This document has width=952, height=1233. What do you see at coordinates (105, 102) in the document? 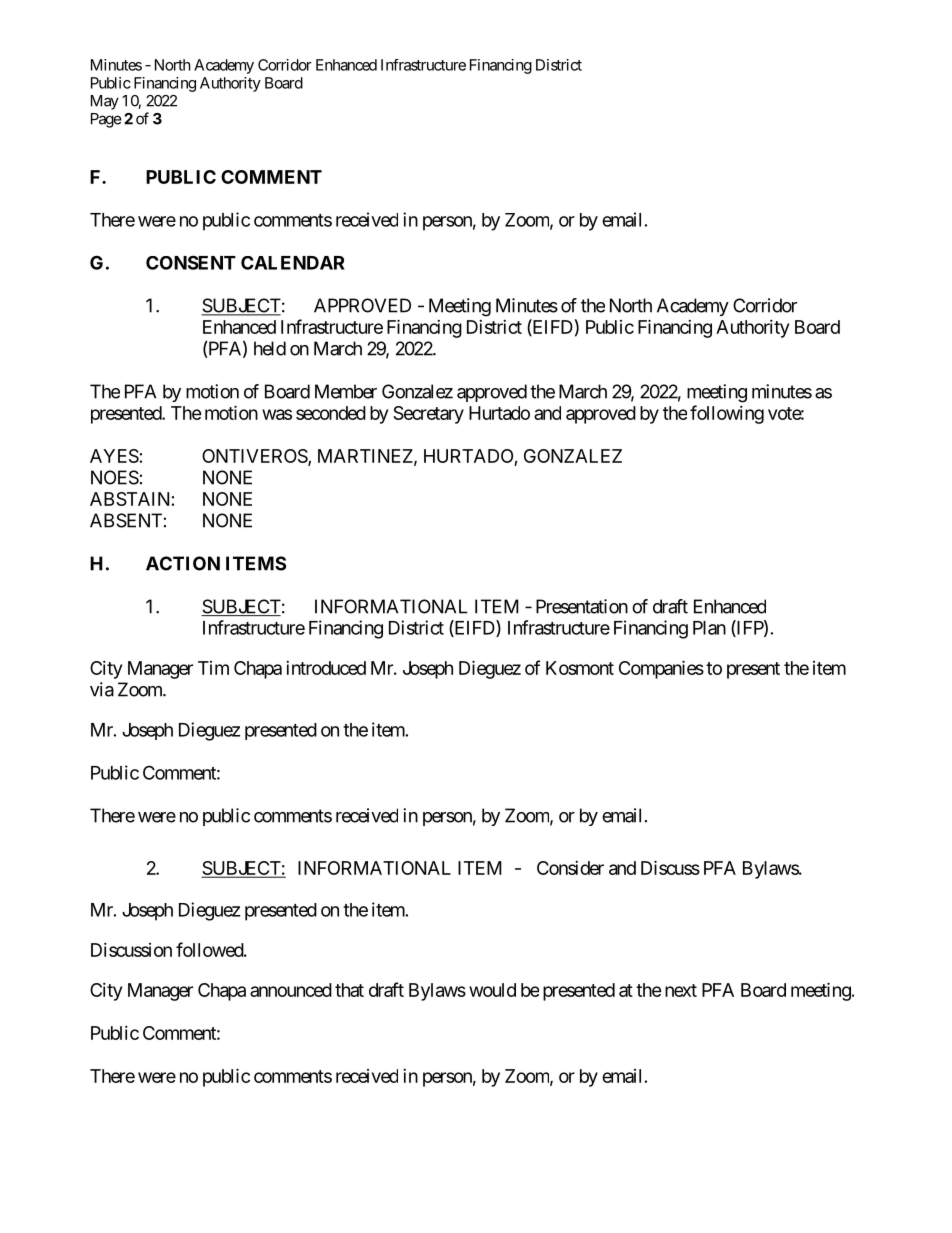
I see `May` at bounding box center [105, 102].
